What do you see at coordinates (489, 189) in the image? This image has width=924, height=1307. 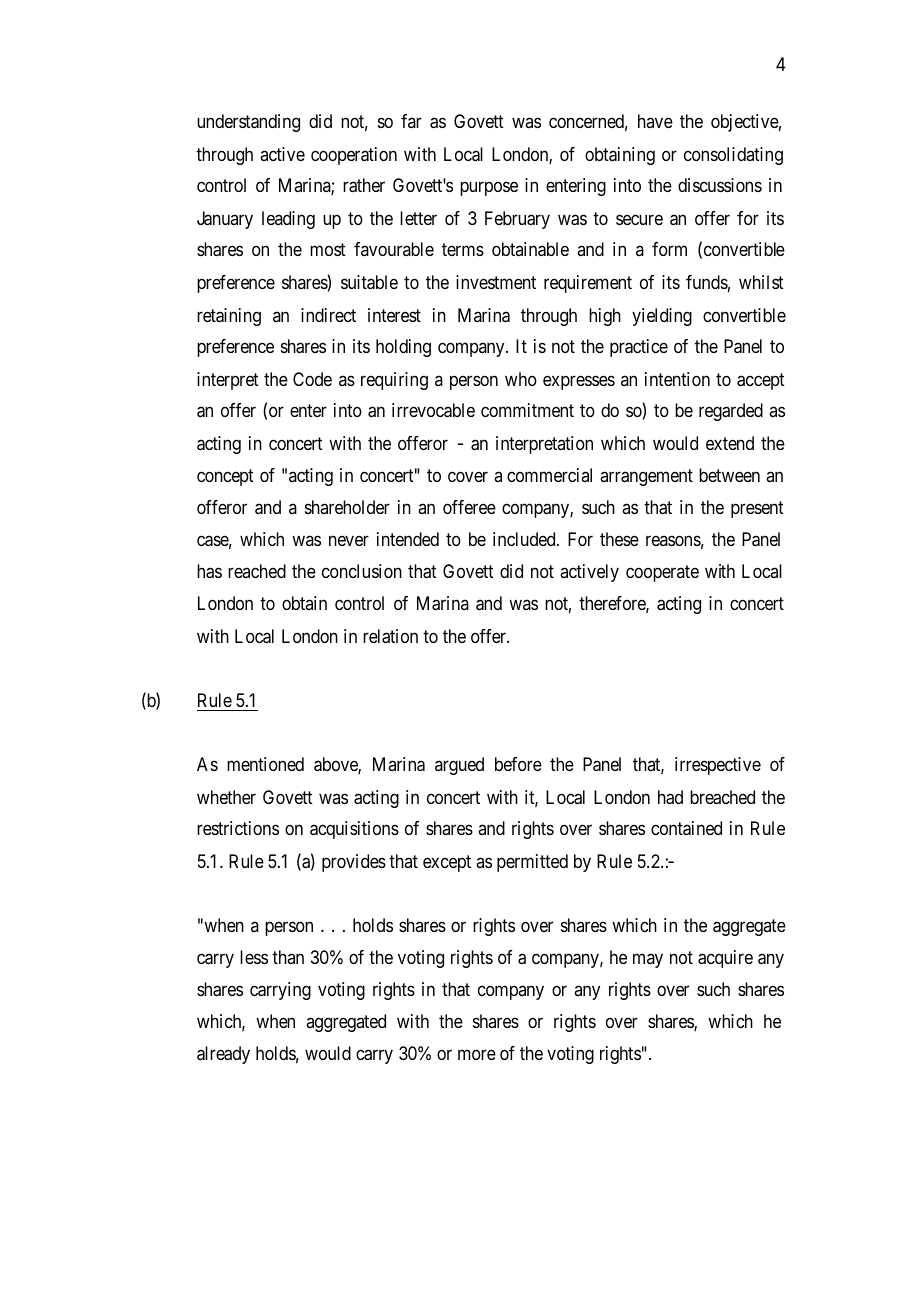 I see `purpose` at bounding box center [489, 189].
